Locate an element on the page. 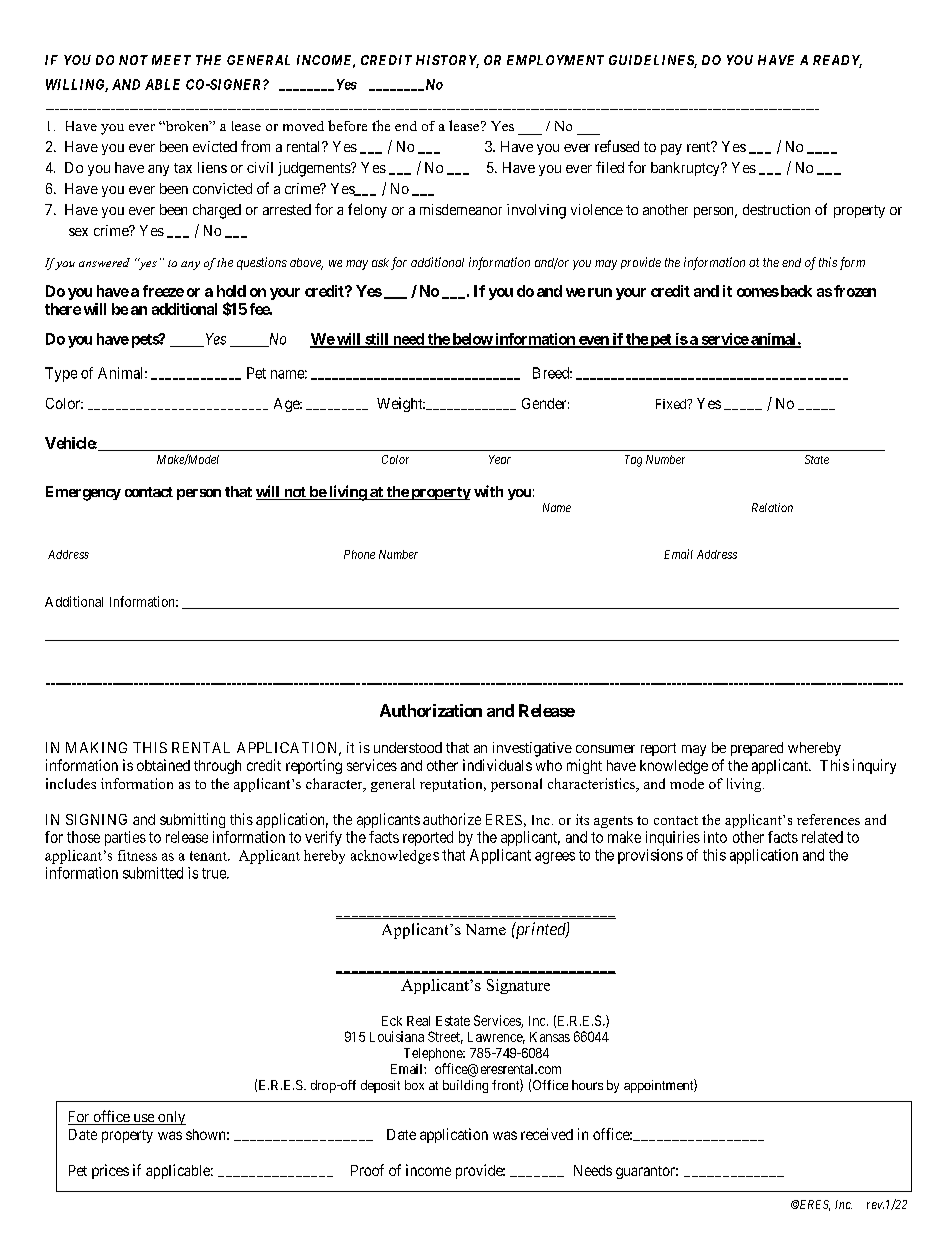 The image size is (952, 1233). related is located at coordinates (822, 837).
